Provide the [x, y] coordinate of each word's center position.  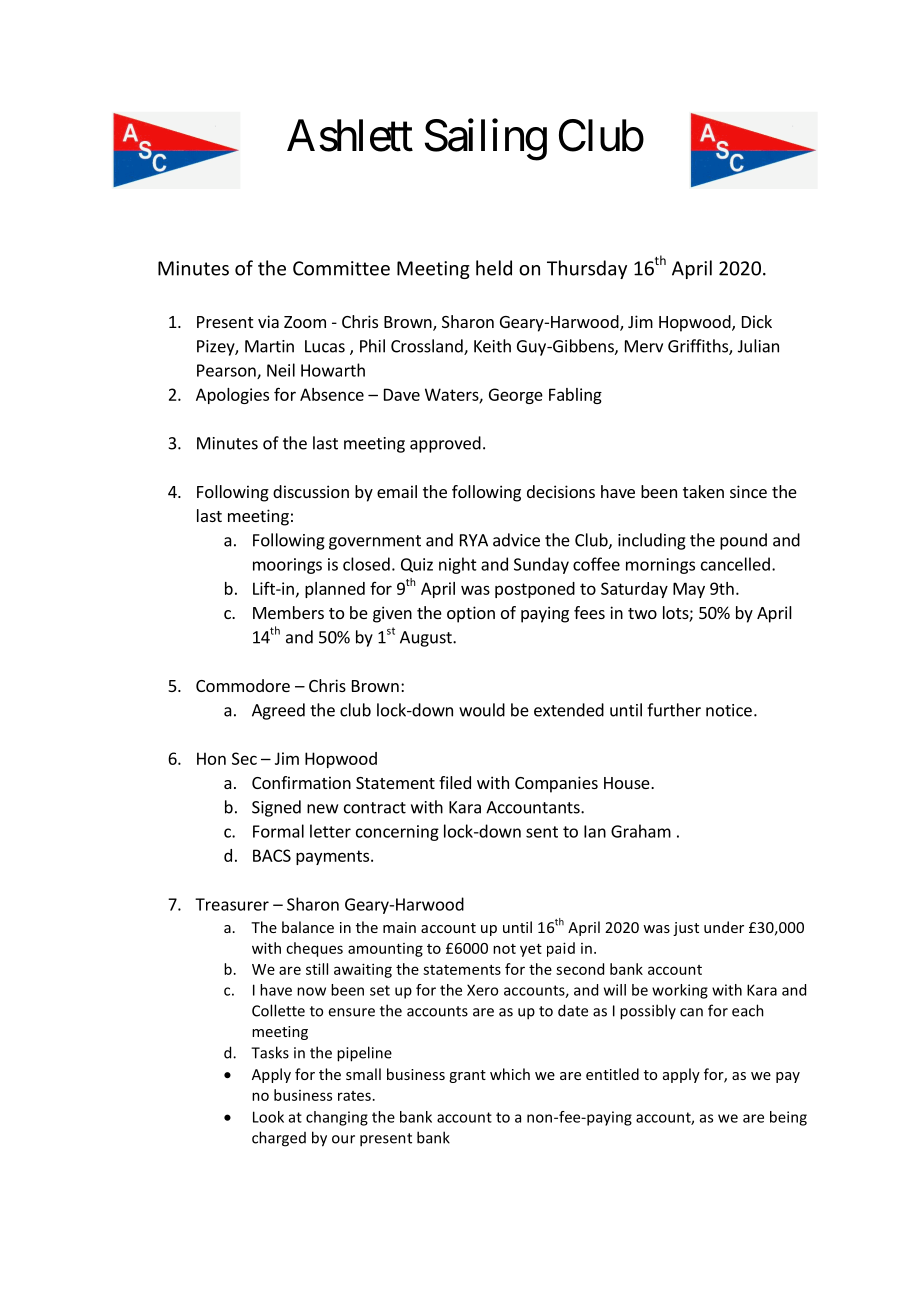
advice [516, 540]
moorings [287, 566]
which [510, 1074]
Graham [641, 831]
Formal [278, 831]
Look [268, 1117]
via [268, 321]
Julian [758, 346]
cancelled [735, 564]
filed [455, 782]
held [494, 268]
